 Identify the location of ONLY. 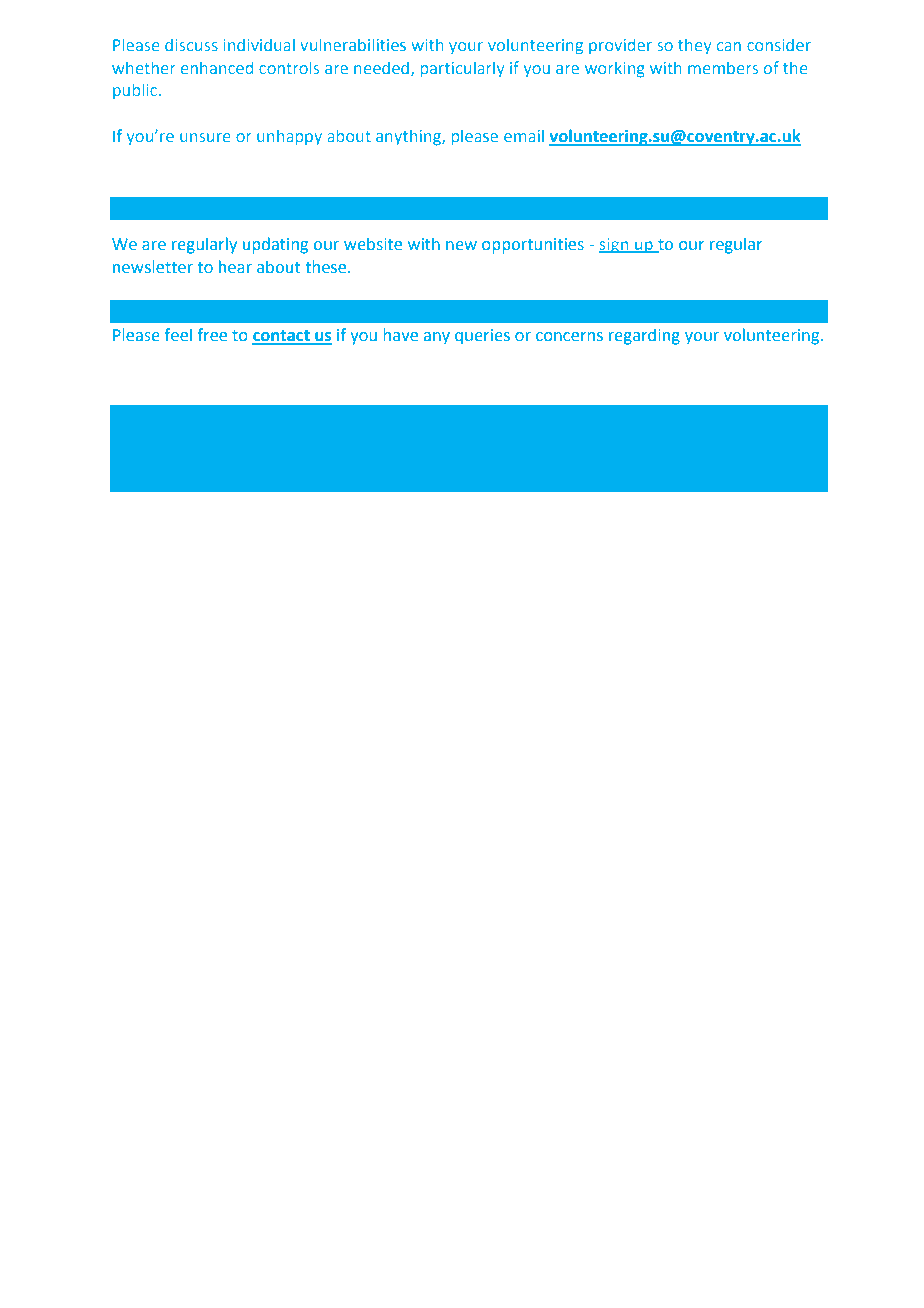
(243, 417).
